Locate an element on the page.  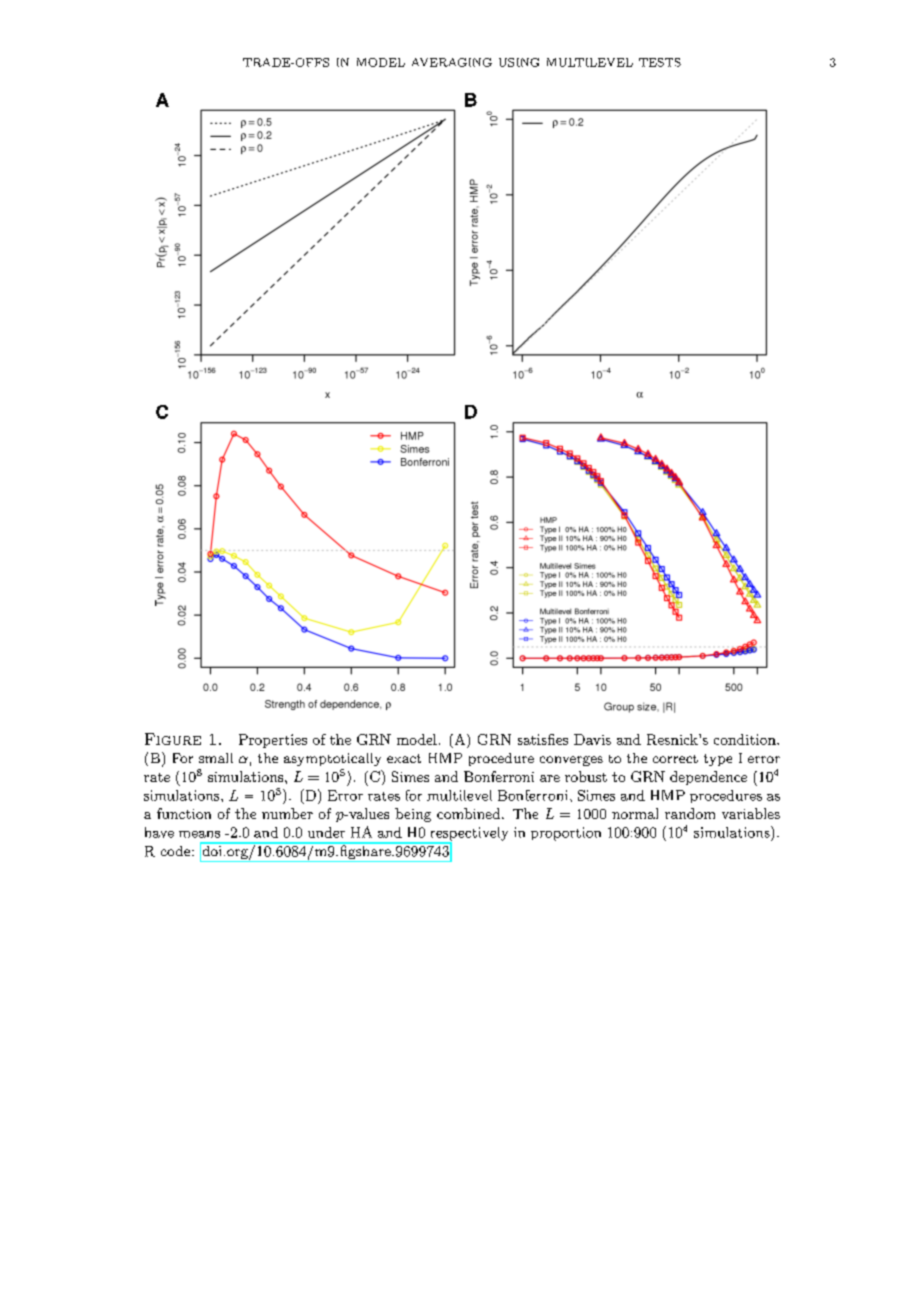
Davis is located at coordinates (592, 739).
